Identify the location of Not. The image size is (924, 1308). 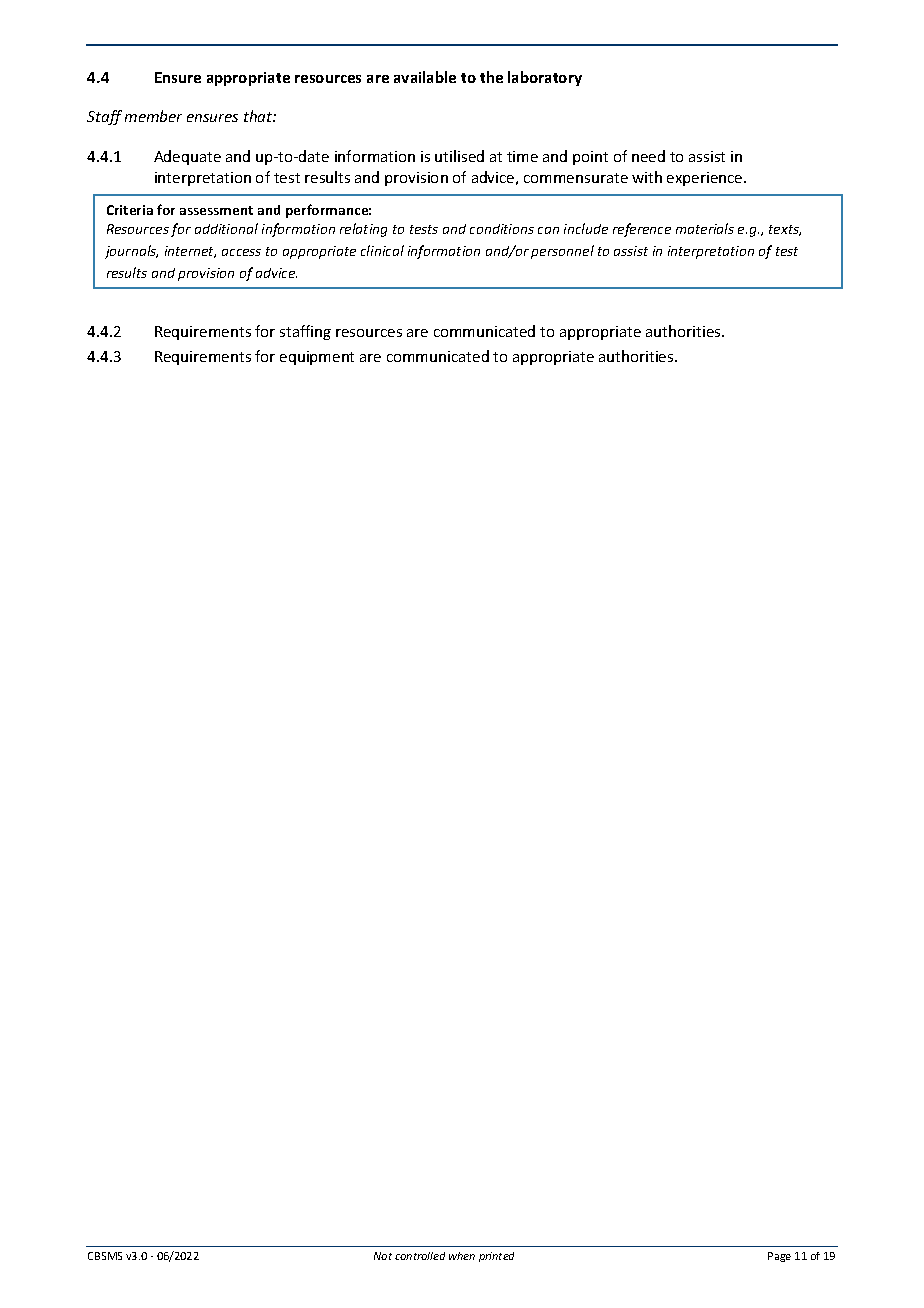
(383, 1256).
